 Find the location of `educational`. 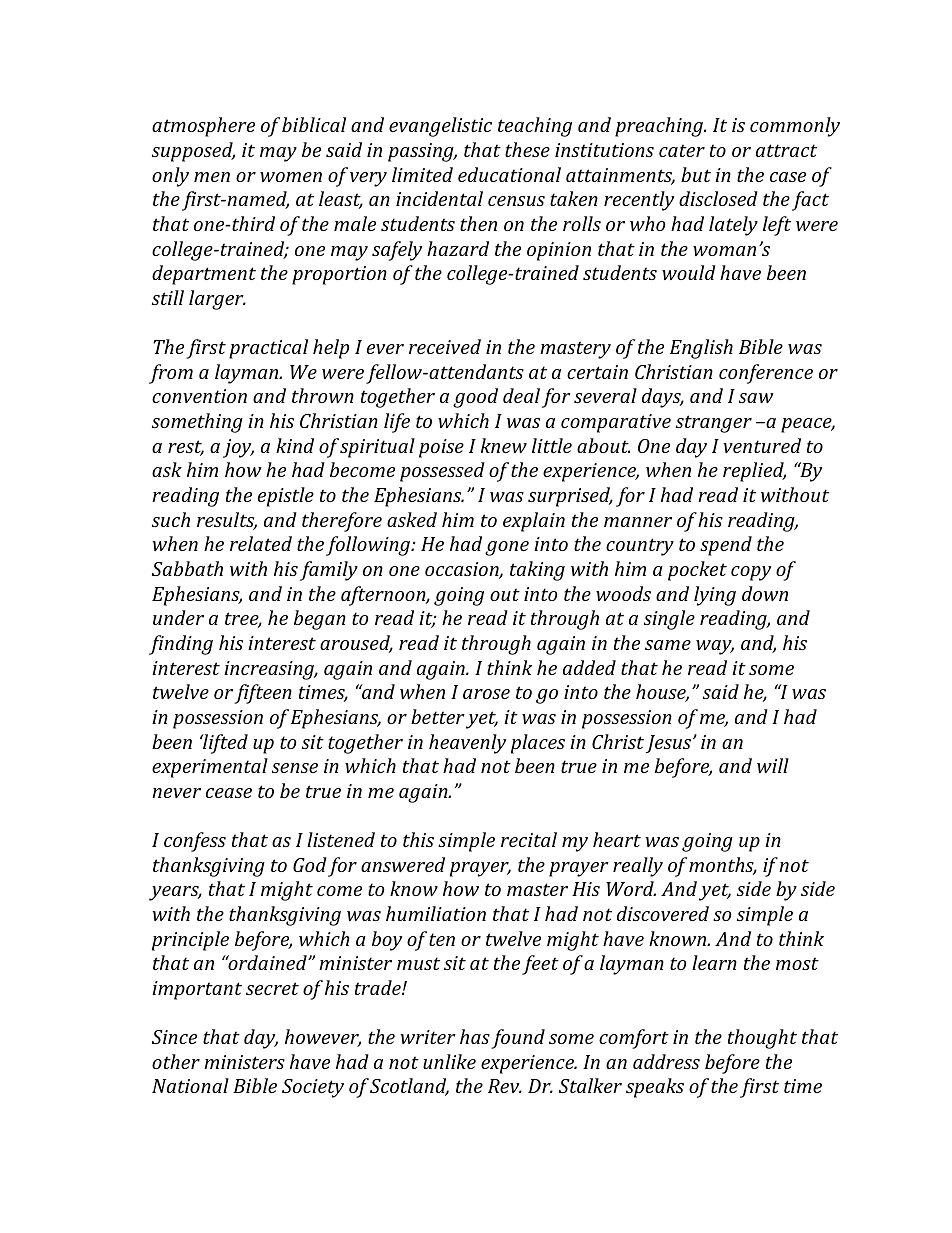

educational is located at coordinates (509, 174).
